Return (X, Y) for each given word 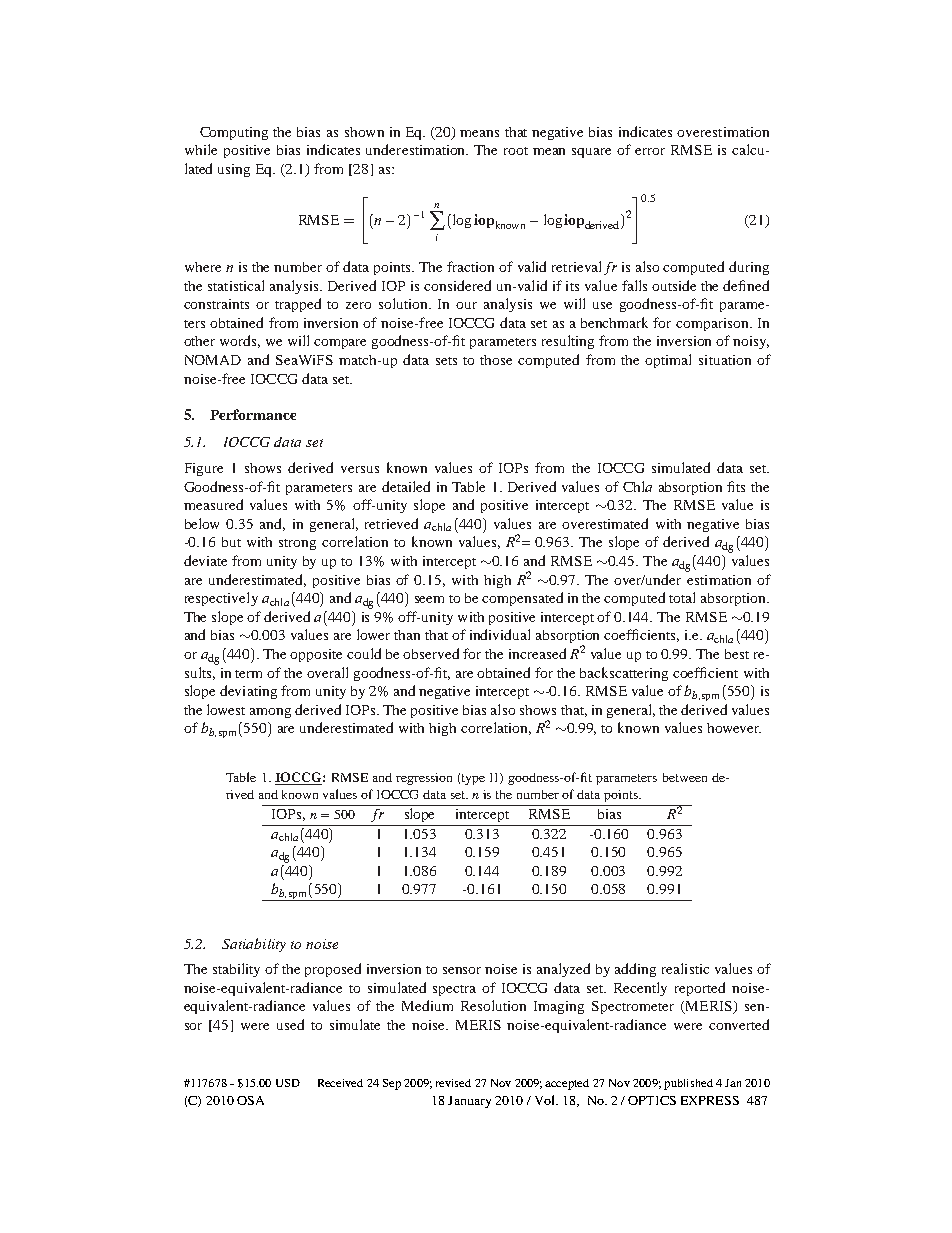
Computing (234, 133)
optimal (668, 361)
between (685, 777)
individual (500, 634)
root (516, 151)
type (473, 779)
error (650, 151)
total (682, 597)
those (496, 360)
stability (236, 970)
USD (288, 1083)
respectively (221, 599)
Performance (253, 414)
